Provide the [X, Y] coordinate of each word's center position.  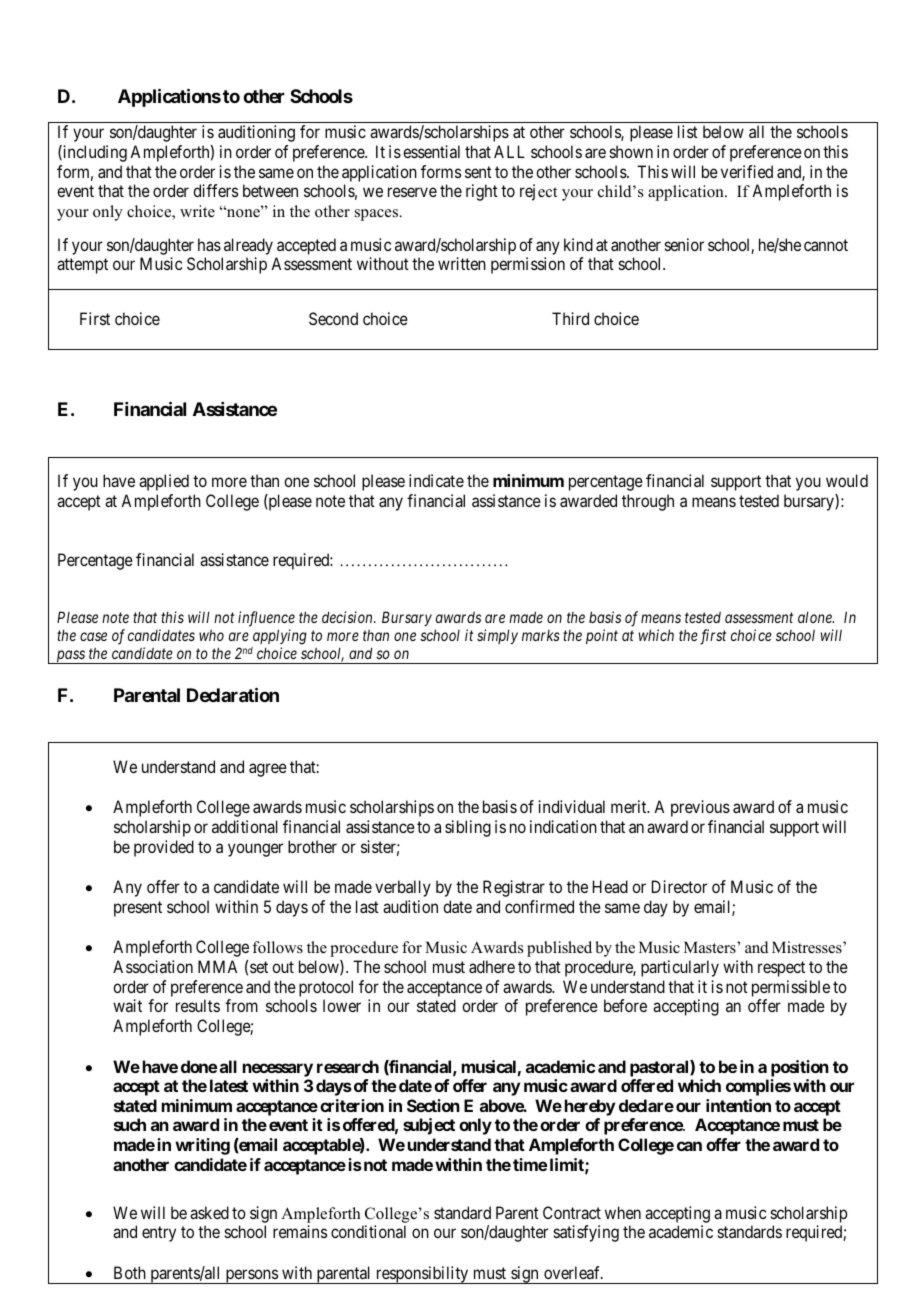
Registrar [514, 888]
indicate [436, 480]
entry [159, 1234]
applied [164, 482]
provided [164, 848]
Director [679, 886]
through [648, 502]
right [482, 192]
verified [747, 171]
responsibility [422, 1275]
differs [215, 190]
